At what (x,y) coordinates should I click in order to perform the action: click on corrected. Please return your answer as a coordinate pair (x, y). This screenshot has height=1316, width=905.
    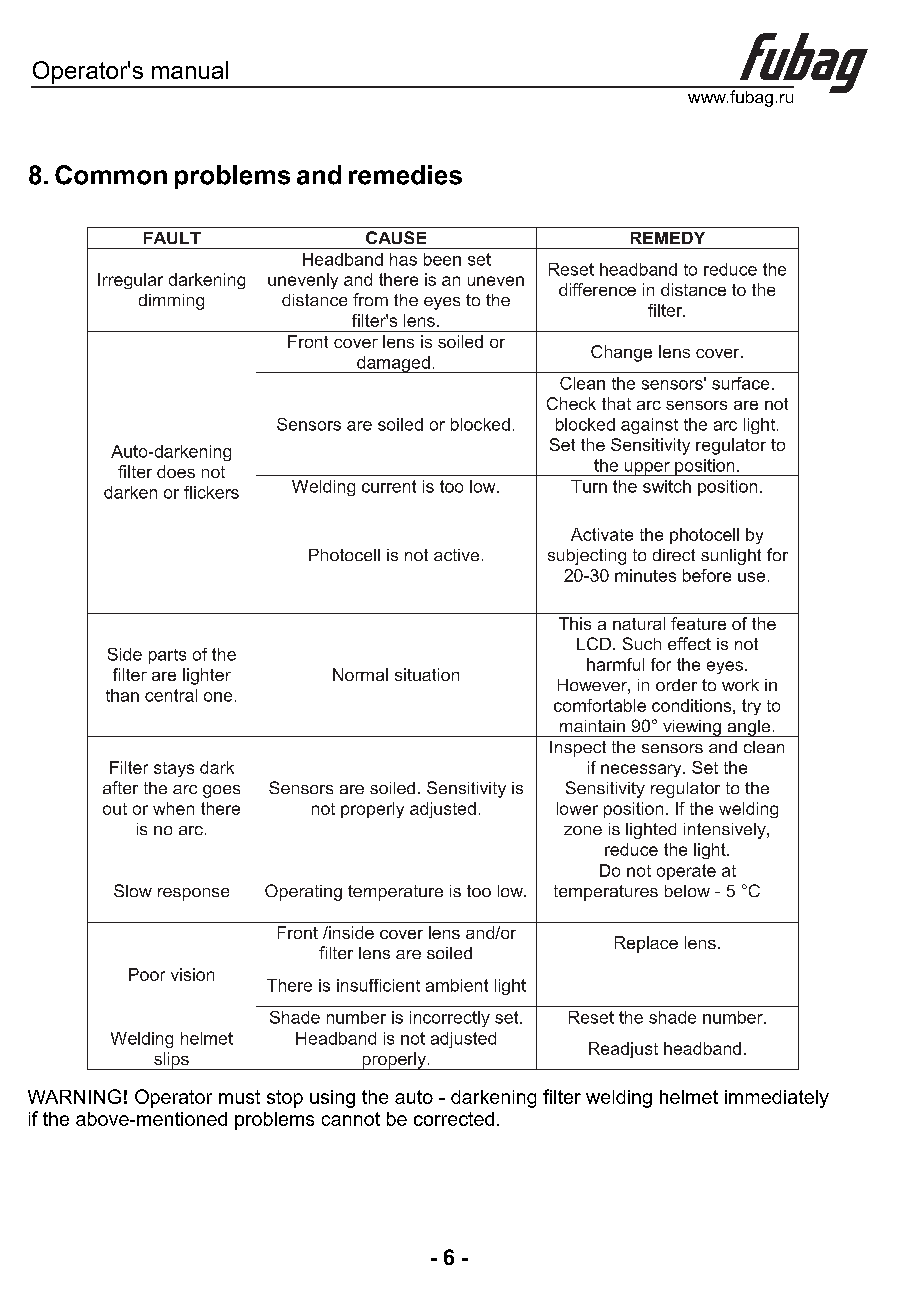
    Looking at the image, I should click on (454, 1119).
